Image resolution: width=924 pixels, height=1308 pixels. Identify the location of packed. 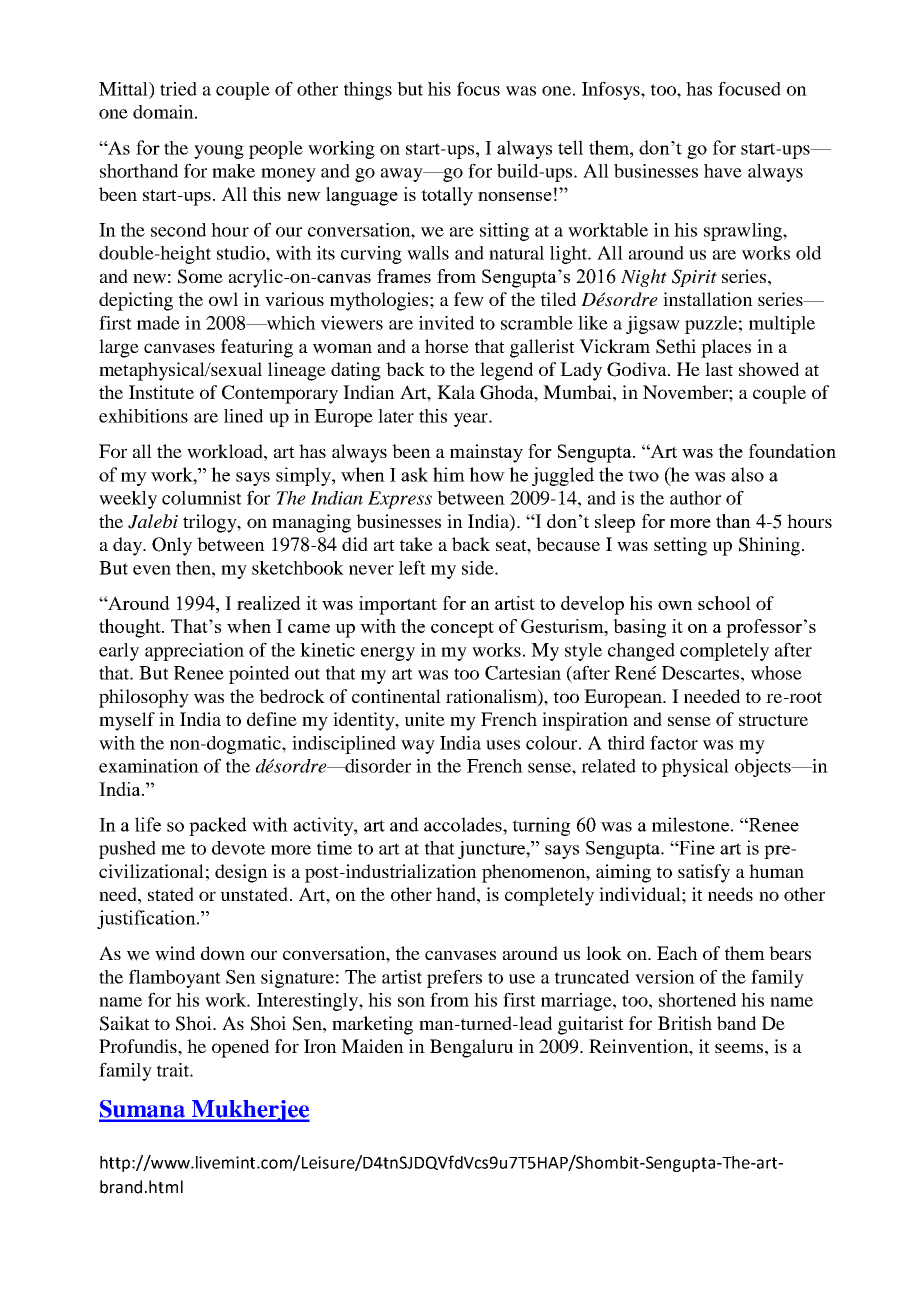
(218, 826).
